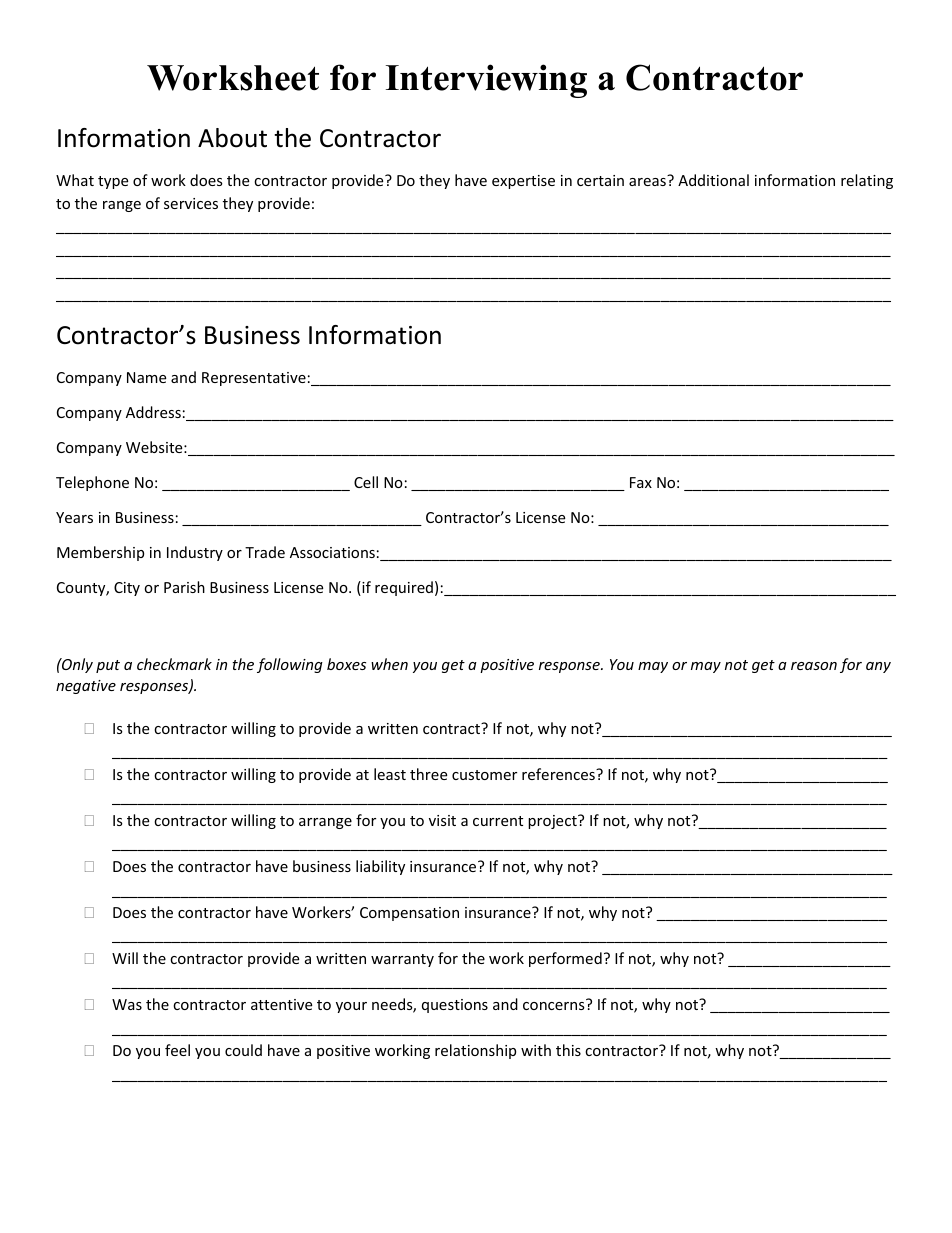 The image size is (952, 1233). I want to click on Interviewing, so click(486, 81).
